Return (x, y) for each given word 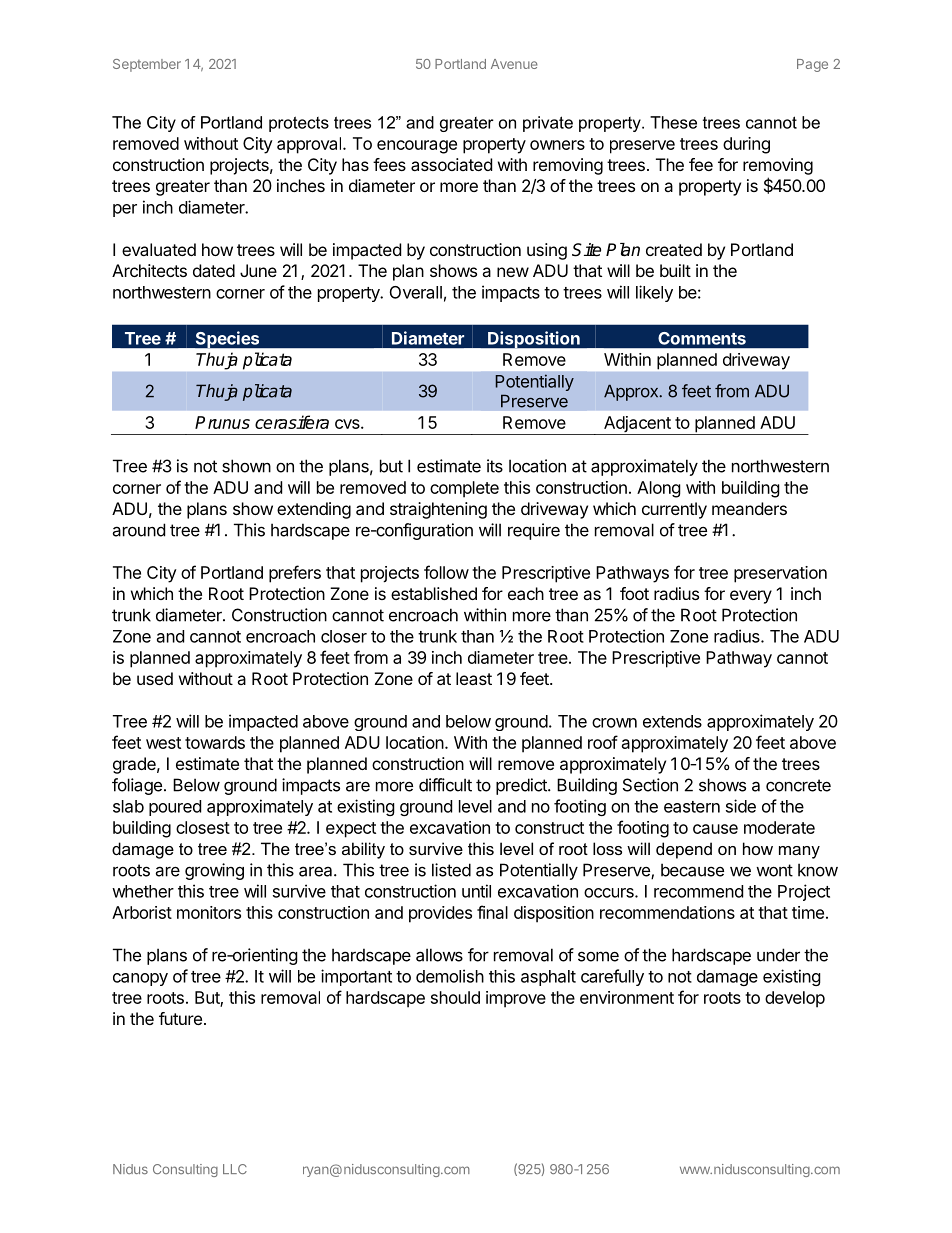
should (455, 997)
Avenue (514, 64)
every (751, 597)
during (746, 145)
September (147, 65)
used (155, 678)
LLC (235, 1169)
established (434, 593)
